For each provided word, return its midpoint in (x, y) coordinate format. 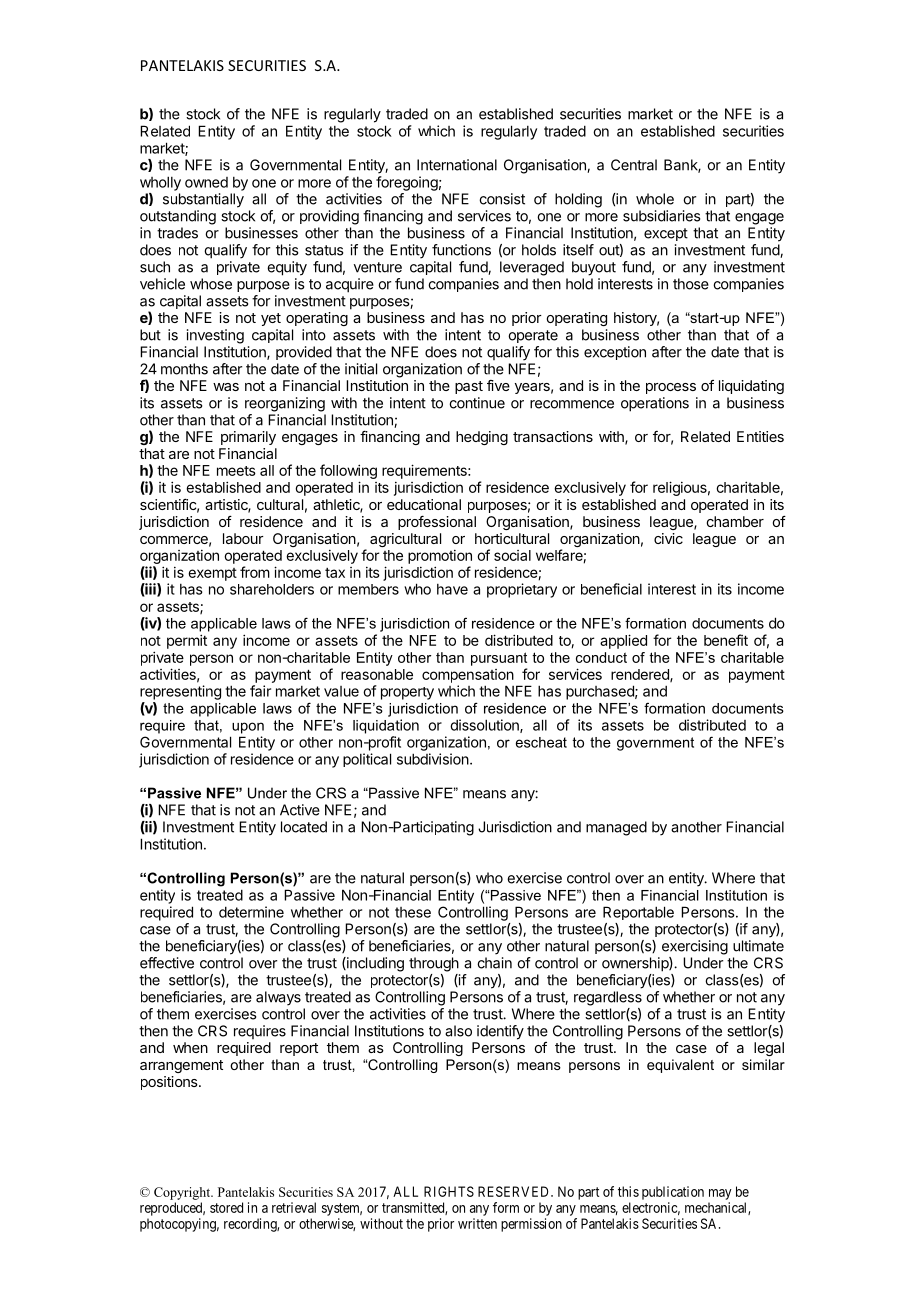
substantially (203, 200)
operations (655, 404)
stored (226, 1207)
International (457, 165)
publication (673, 1193)
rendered (641, 675)
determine (251, 912)
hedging (482, 438)
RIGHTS (449, 1191)
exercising (695, 947)
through (434, 964)
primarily (248, 438)
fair (260, 691)
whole (655, 199)
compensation (468, 676)
